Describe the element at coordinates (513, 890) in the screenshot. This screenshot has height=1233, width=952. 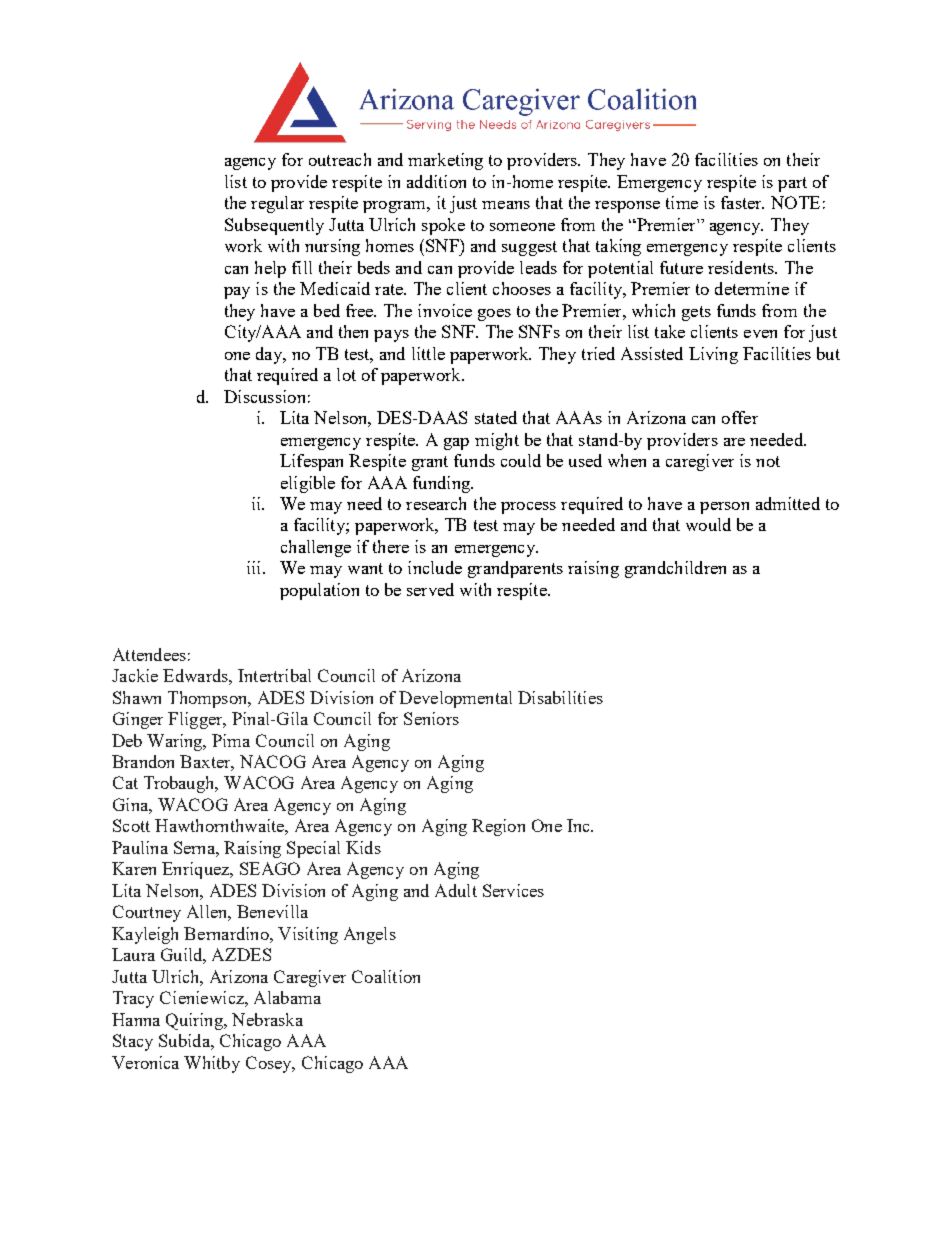
I see `Services` at that location.
